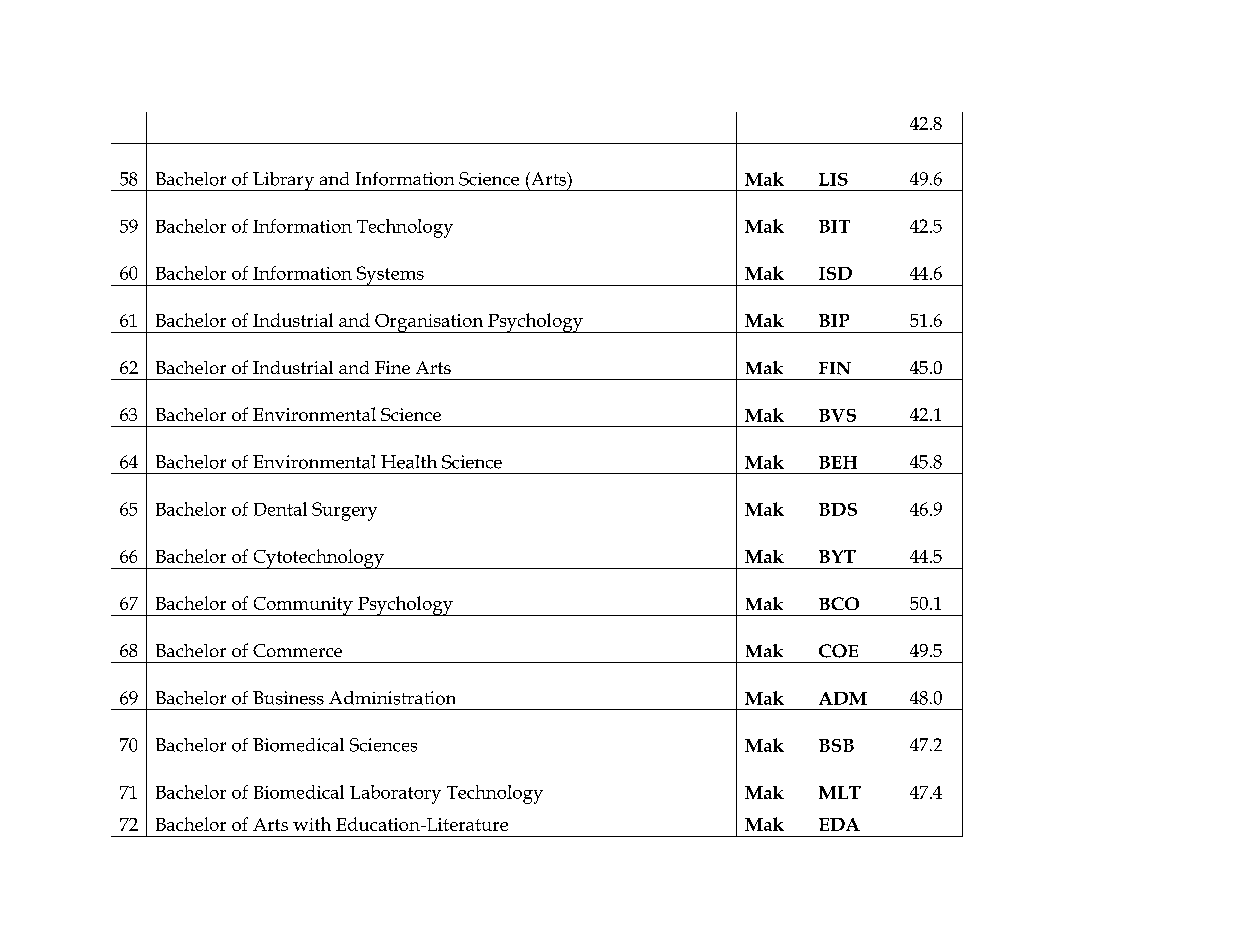 The image size is (1233, 952). I want to click on BEH, so click(838, 462).
